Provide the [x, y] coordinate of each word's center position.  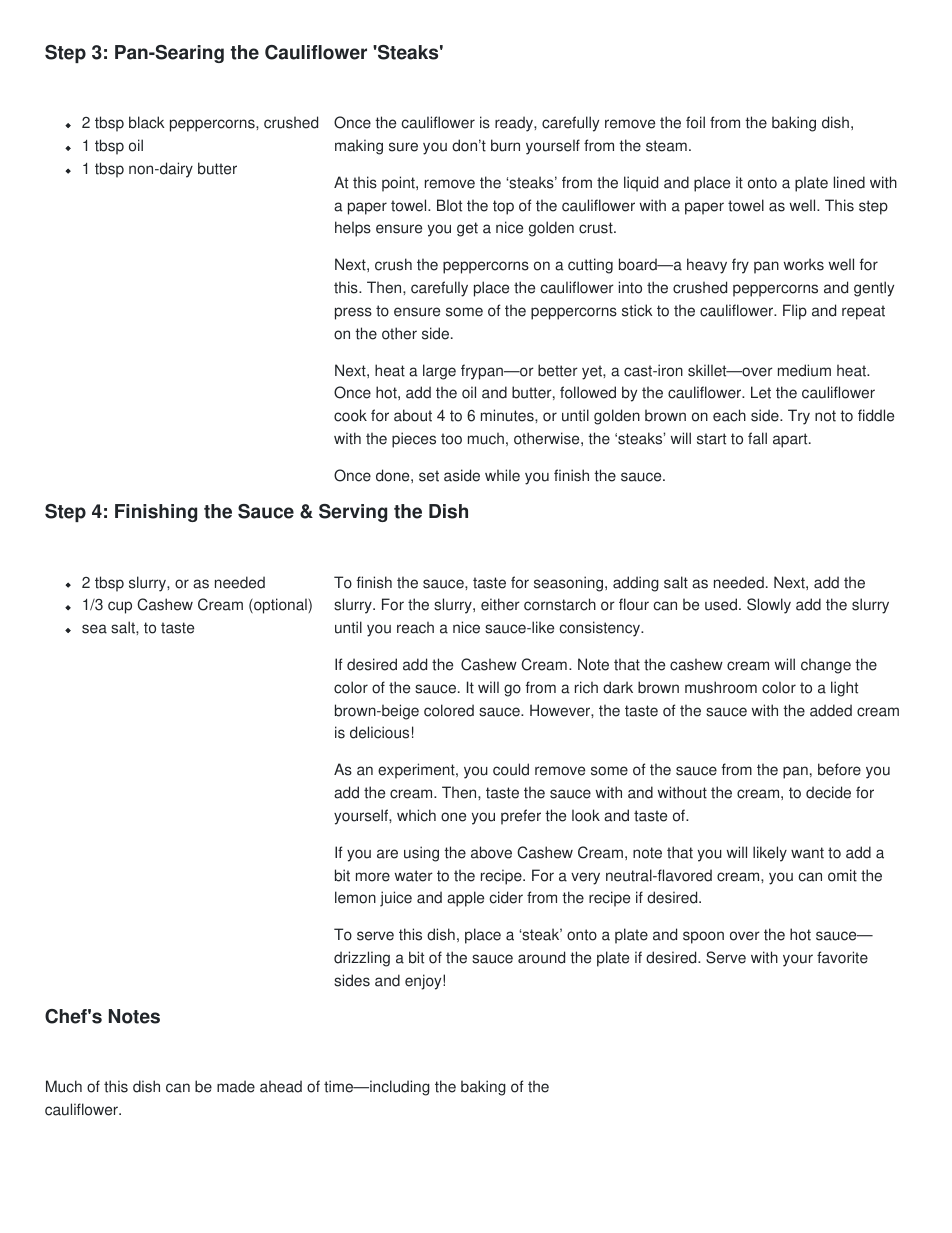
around [541, 957]
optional [280, 606]
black [147, 122]
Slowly [769, 606]
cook [350, 415]
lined [849, 182]
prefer [521, 817]
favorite [842, 957]
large [439, 372]
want [807, 853]
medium [804, 370]
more [373, 877]
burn [505, 145]
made [236, 1086]
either [500, 604]
